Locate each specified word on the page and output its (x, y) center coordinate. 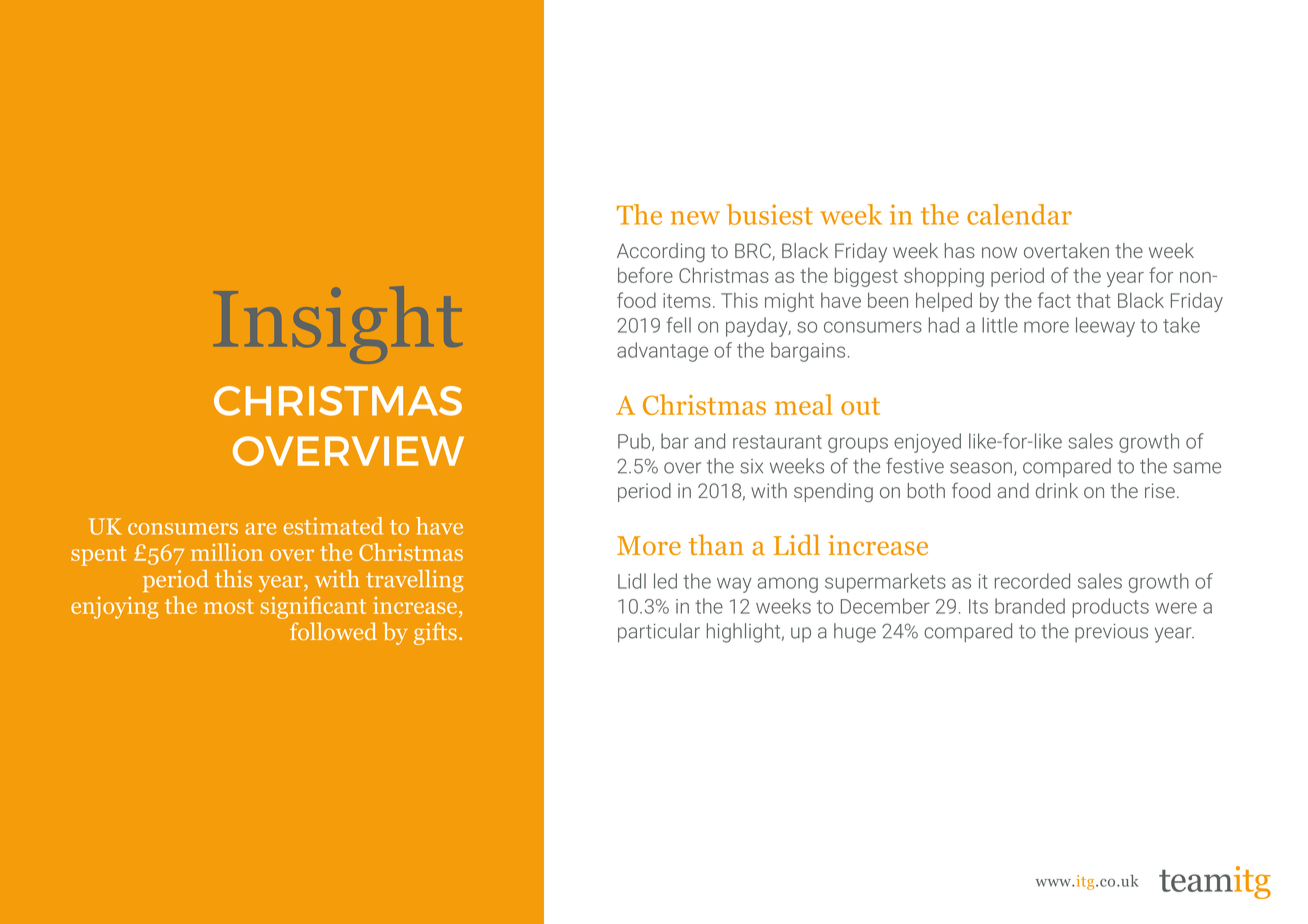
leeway (1105, 327)
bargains (808, 352)
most (229, 606)
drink (1057, 490)
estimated (333, 526)
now (999, 252)
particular (659, 633)
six (751, 466)
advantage (662, 352)
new (695, 218)
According (661, 252)
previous (1111, 633)
